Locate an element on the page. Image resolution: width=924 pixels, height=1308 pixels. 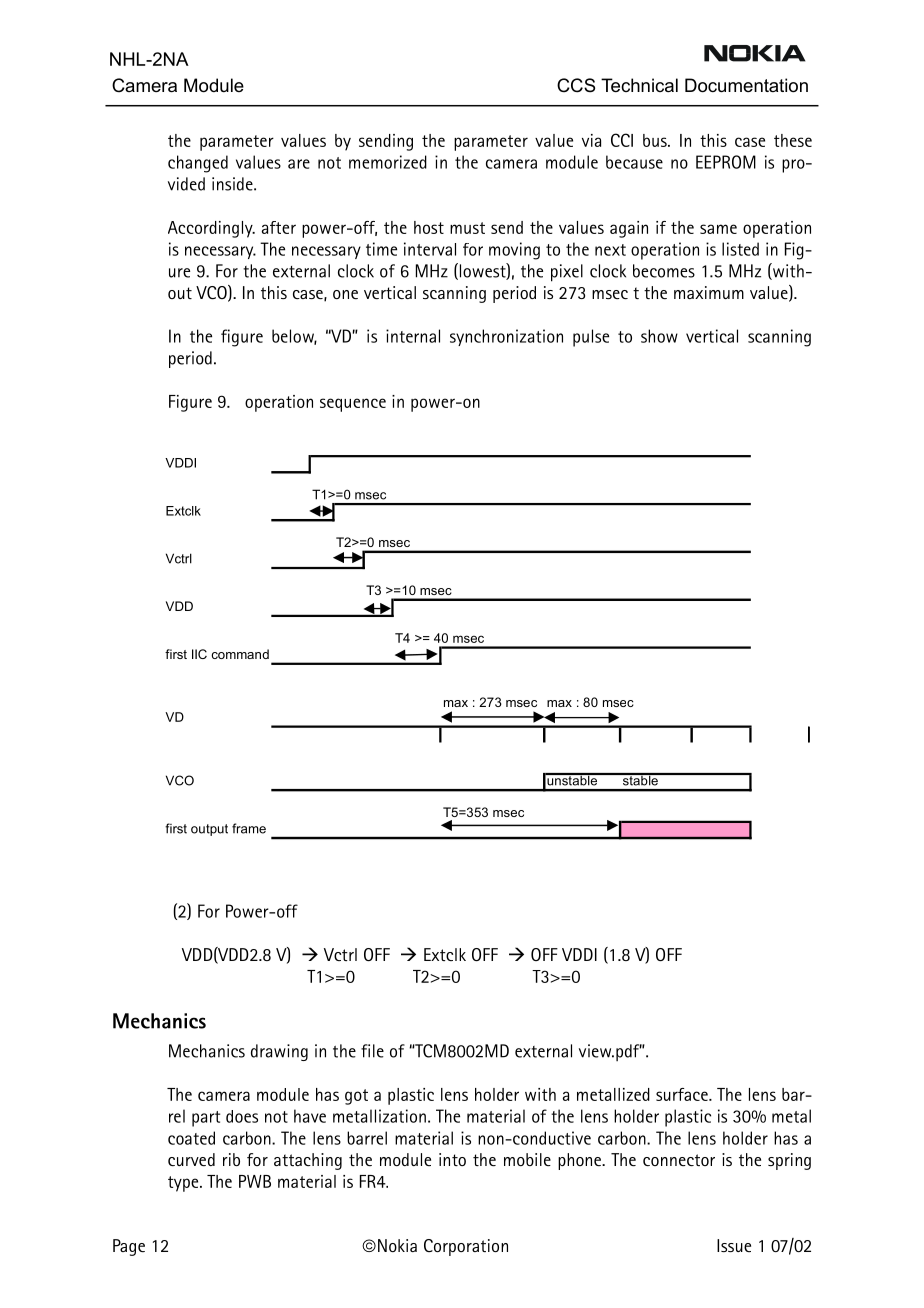
sequence is located at coordinates (353, 405).
